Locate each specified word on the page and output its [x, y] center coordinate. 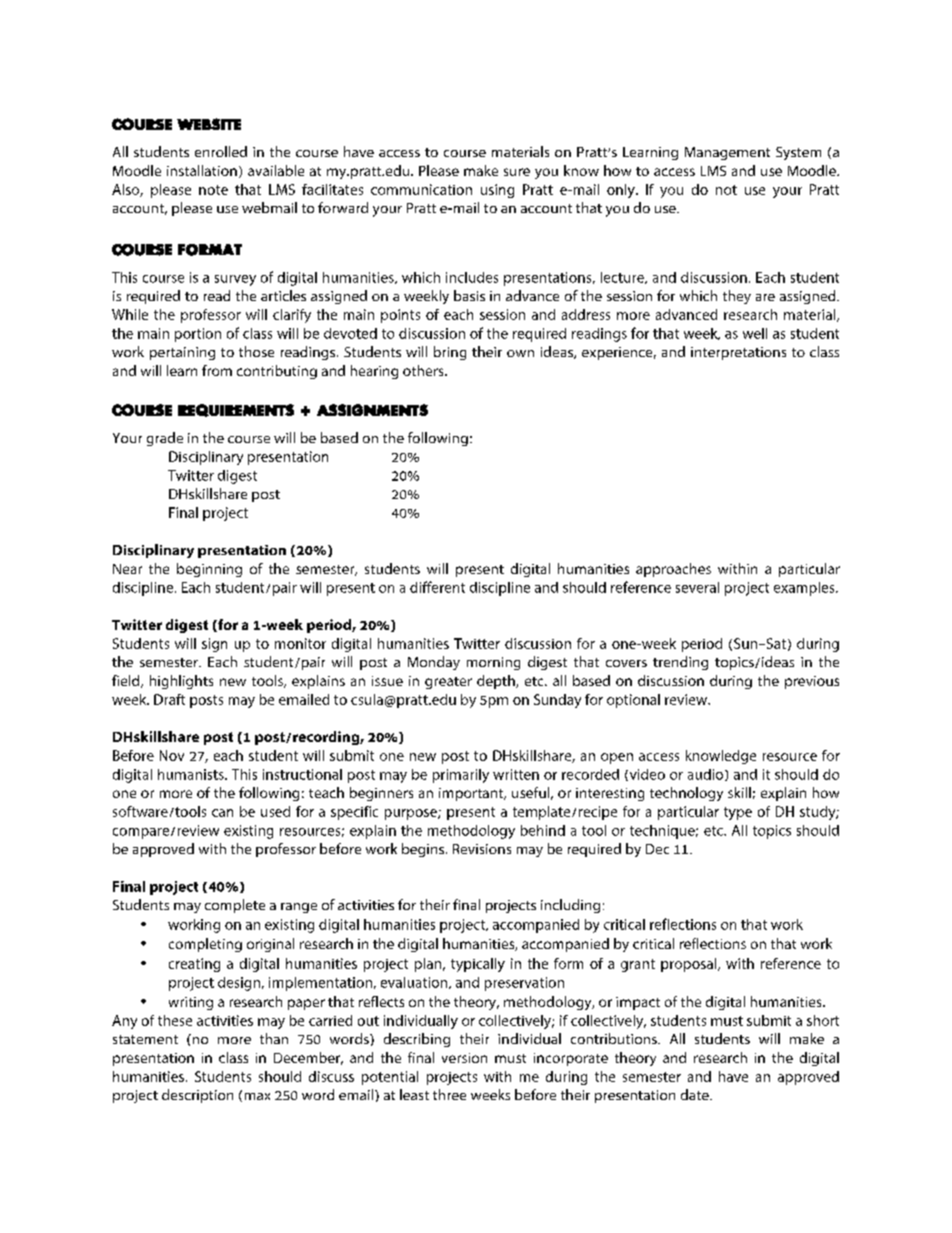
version [464, 1058]
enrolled [221, 151]
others [424, 370]
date [696, 1094]
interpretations [738, 353]
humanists [192, 774]
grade [165, 439]
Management [727, 153]
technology [686, 794]
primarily [461, 776]
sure [517, 172]
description [197, 1096]
